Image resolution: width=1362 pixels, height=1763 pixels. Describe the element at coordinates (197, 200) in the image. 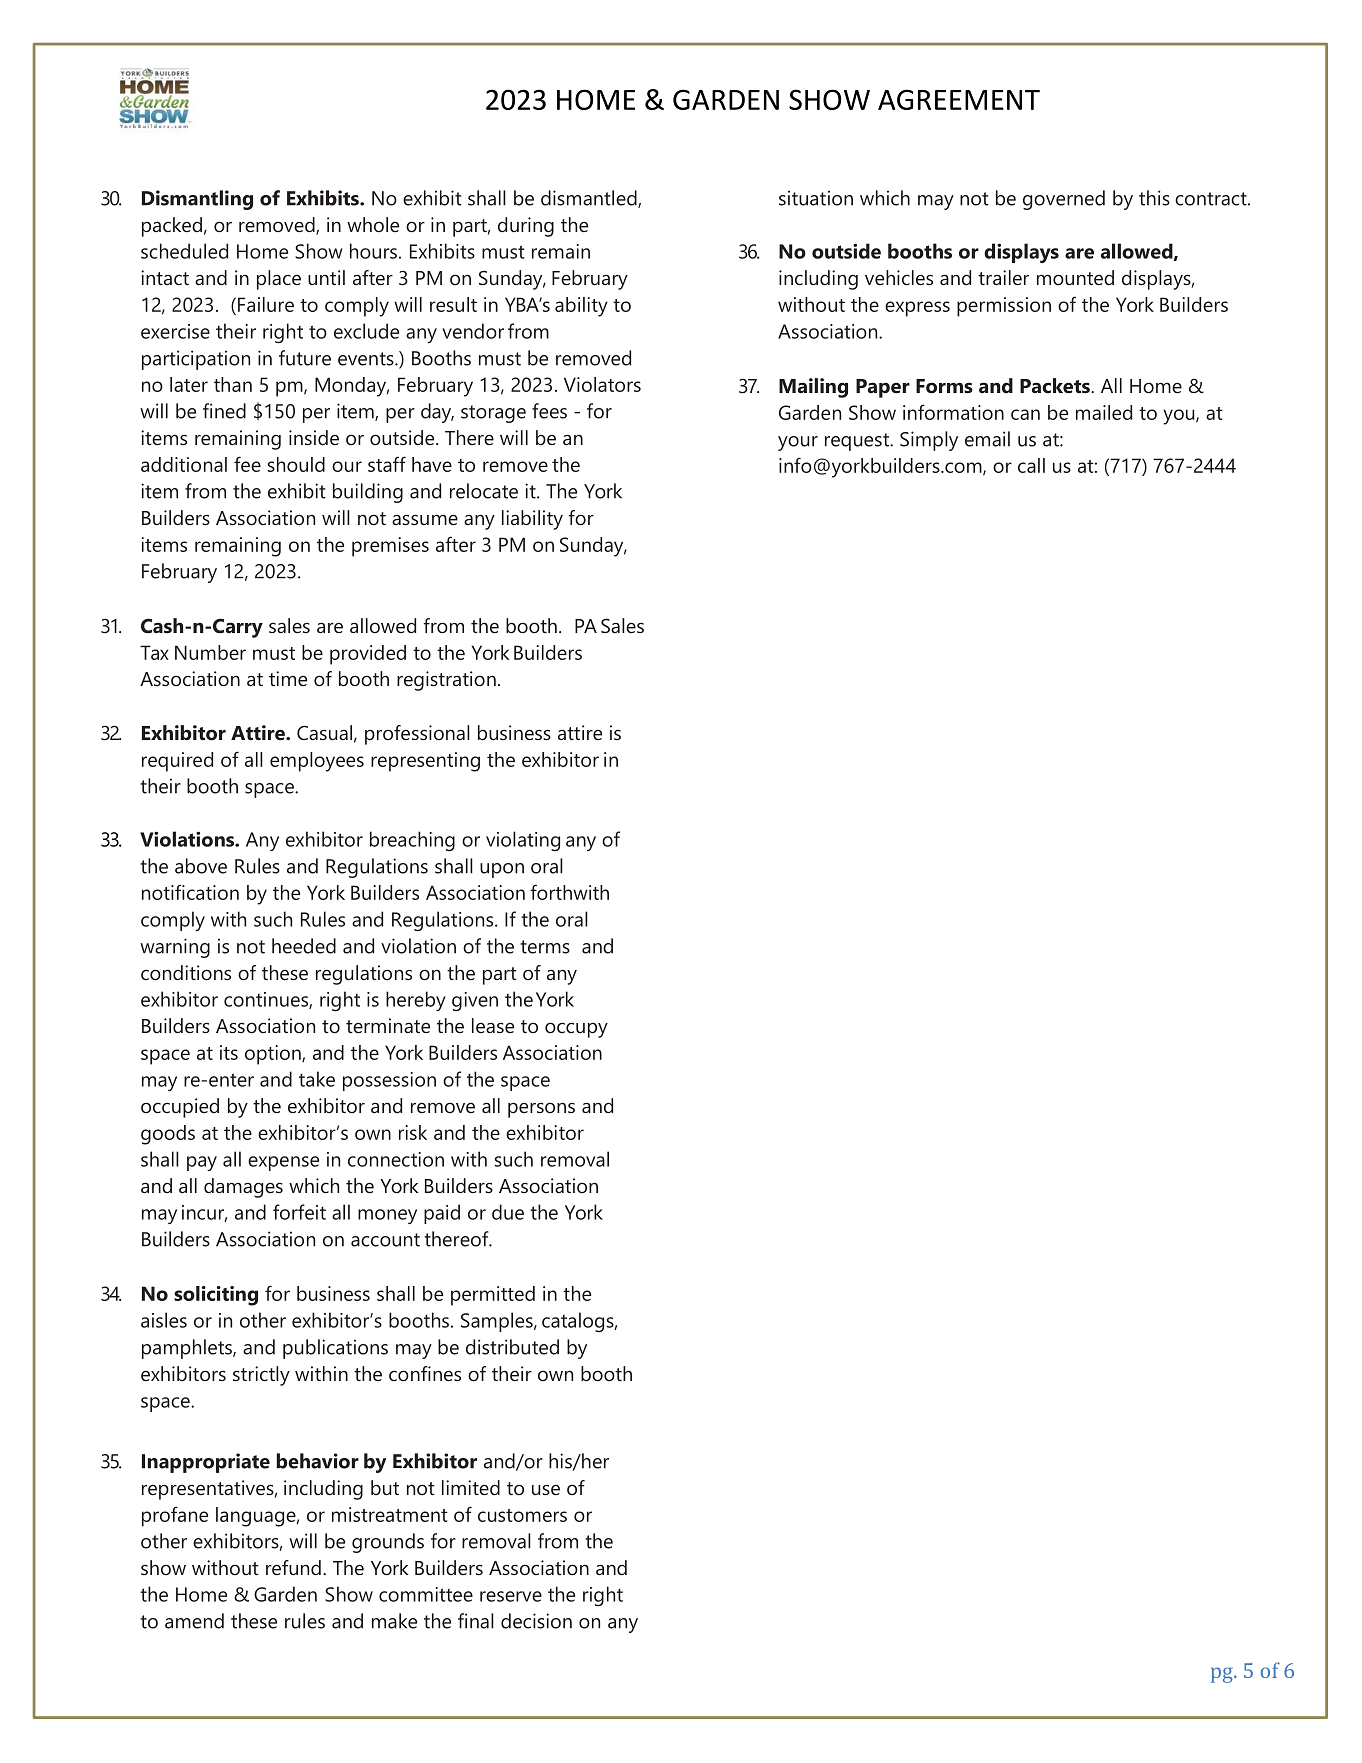

I see `Dismantling` at that location.
